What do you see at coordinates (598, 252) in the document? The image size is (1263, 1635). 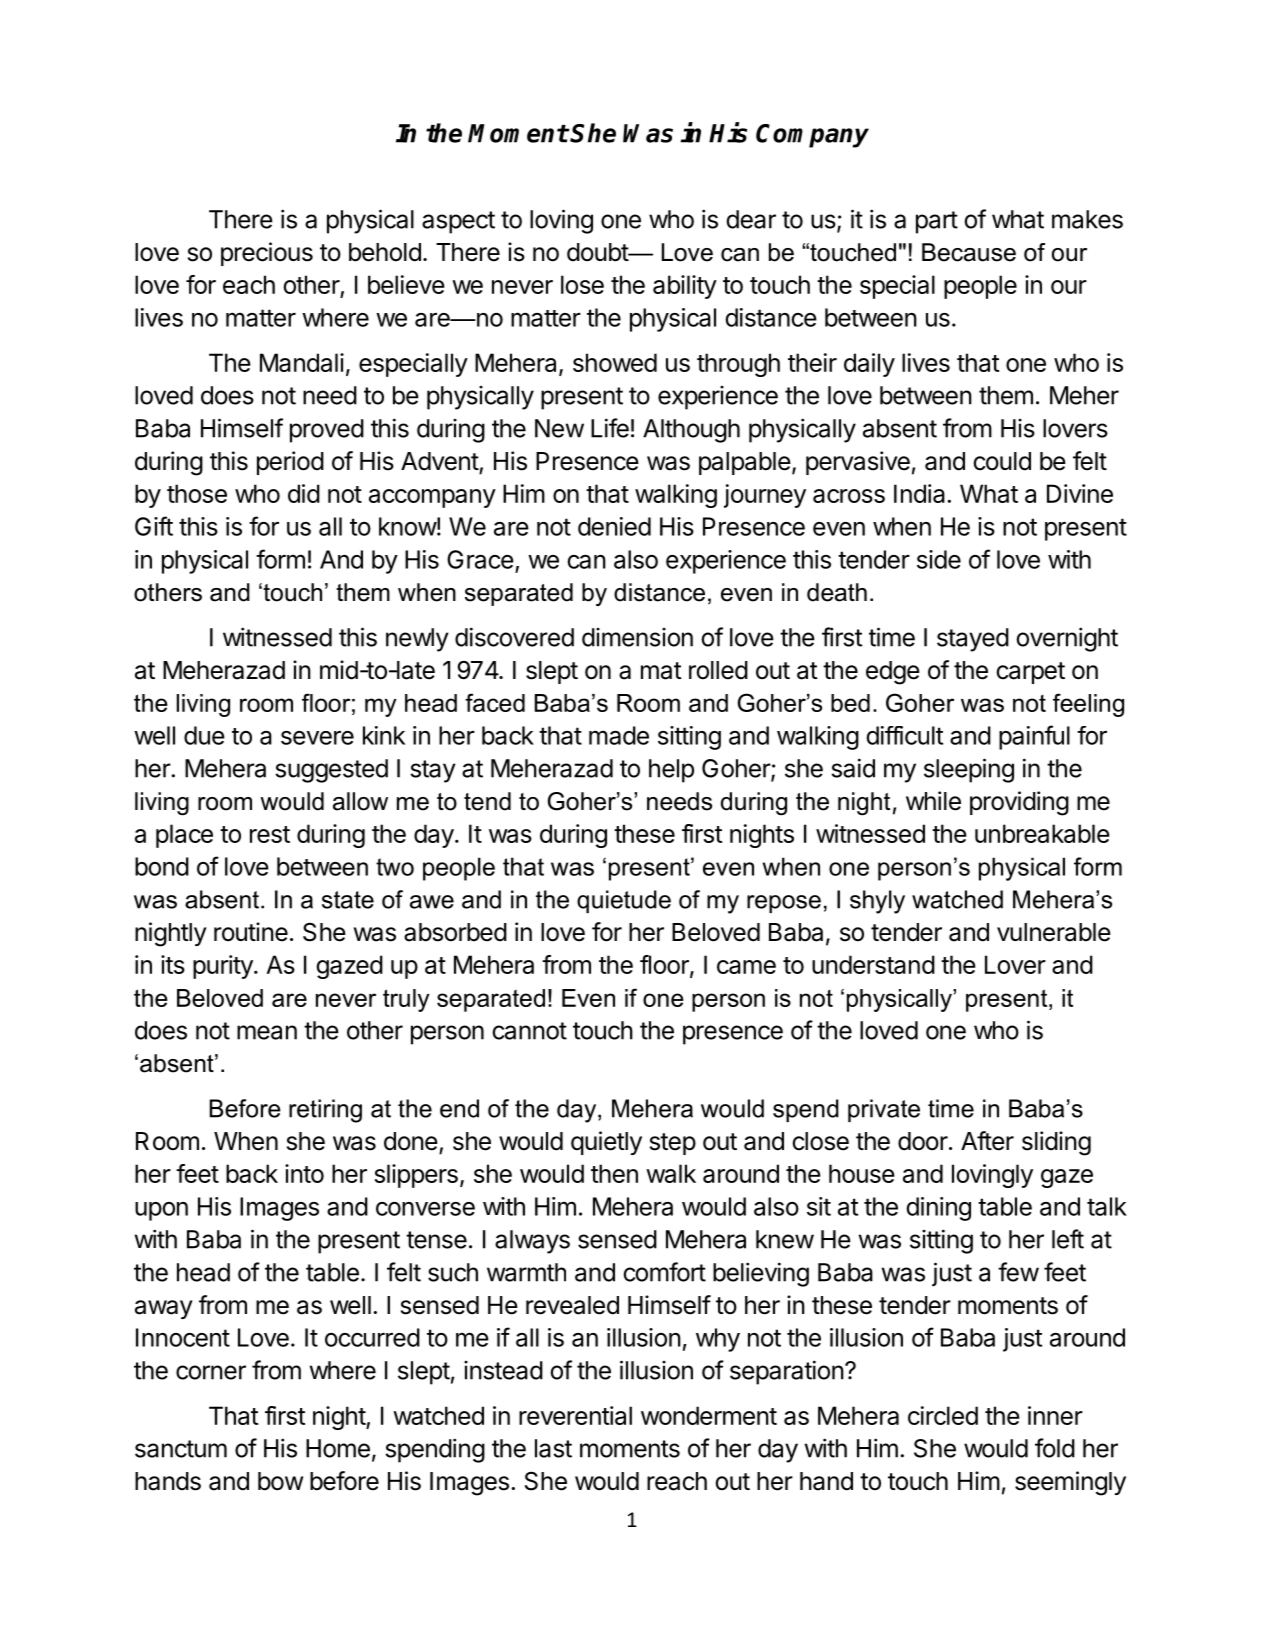 I see `doubt` at bounding box center [598, 252].
